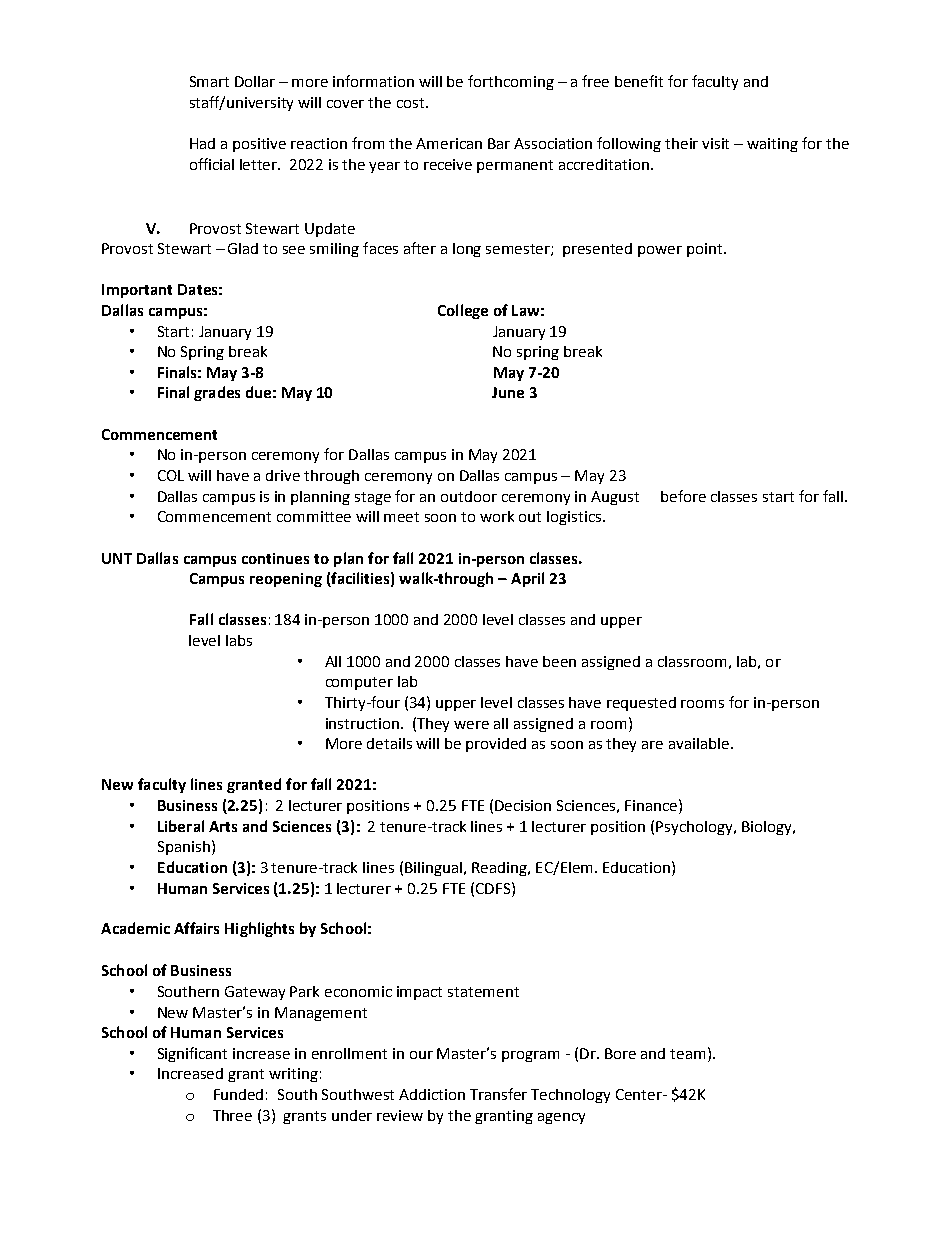 The height and width of the screenshot is (1233, 952). What do you see at coordinates (463, 311) in the screenshot?
I see `College` at bounding box center [463, 311].
